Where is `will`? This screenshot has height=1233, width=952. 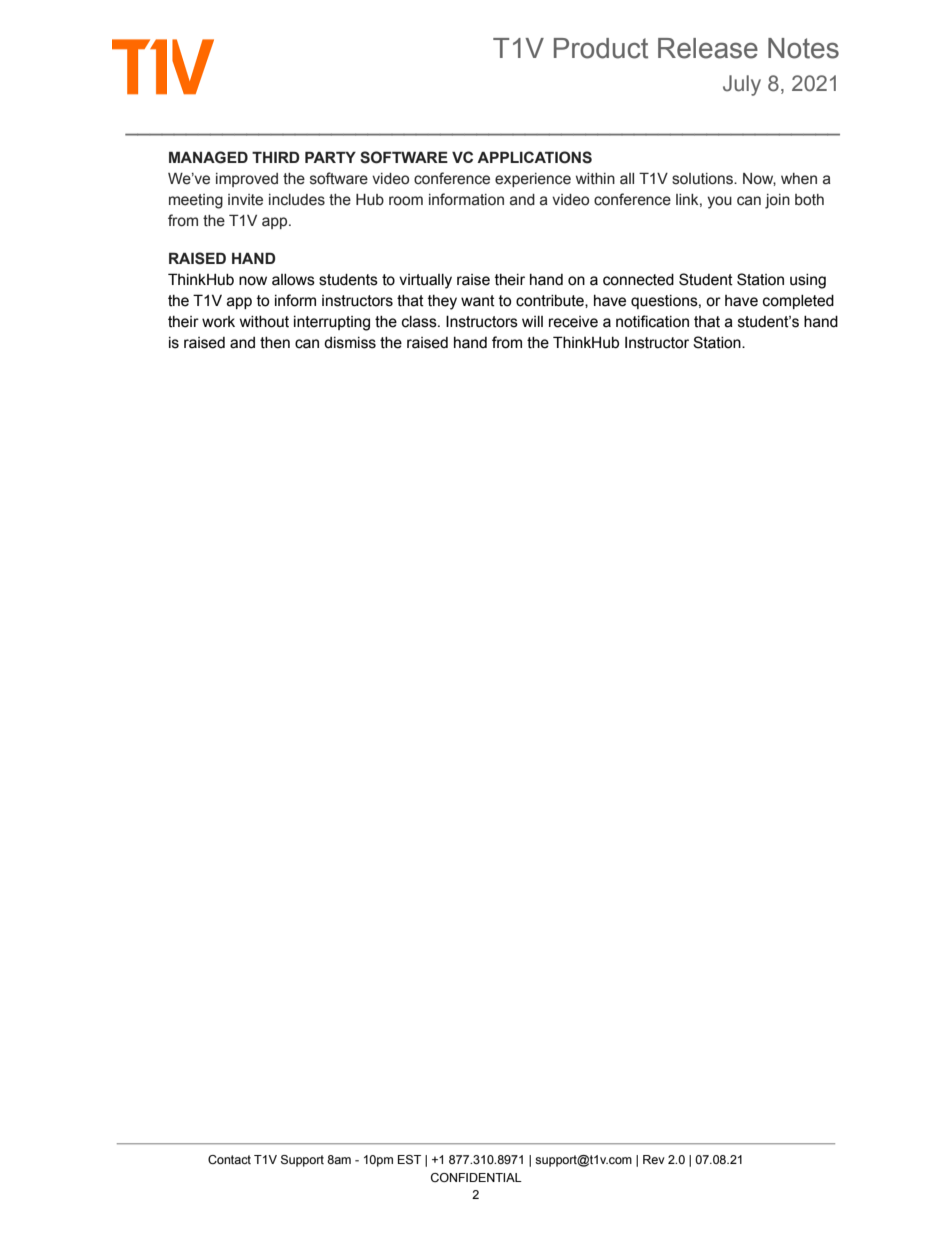 will is located at coordinates (532, 321).
